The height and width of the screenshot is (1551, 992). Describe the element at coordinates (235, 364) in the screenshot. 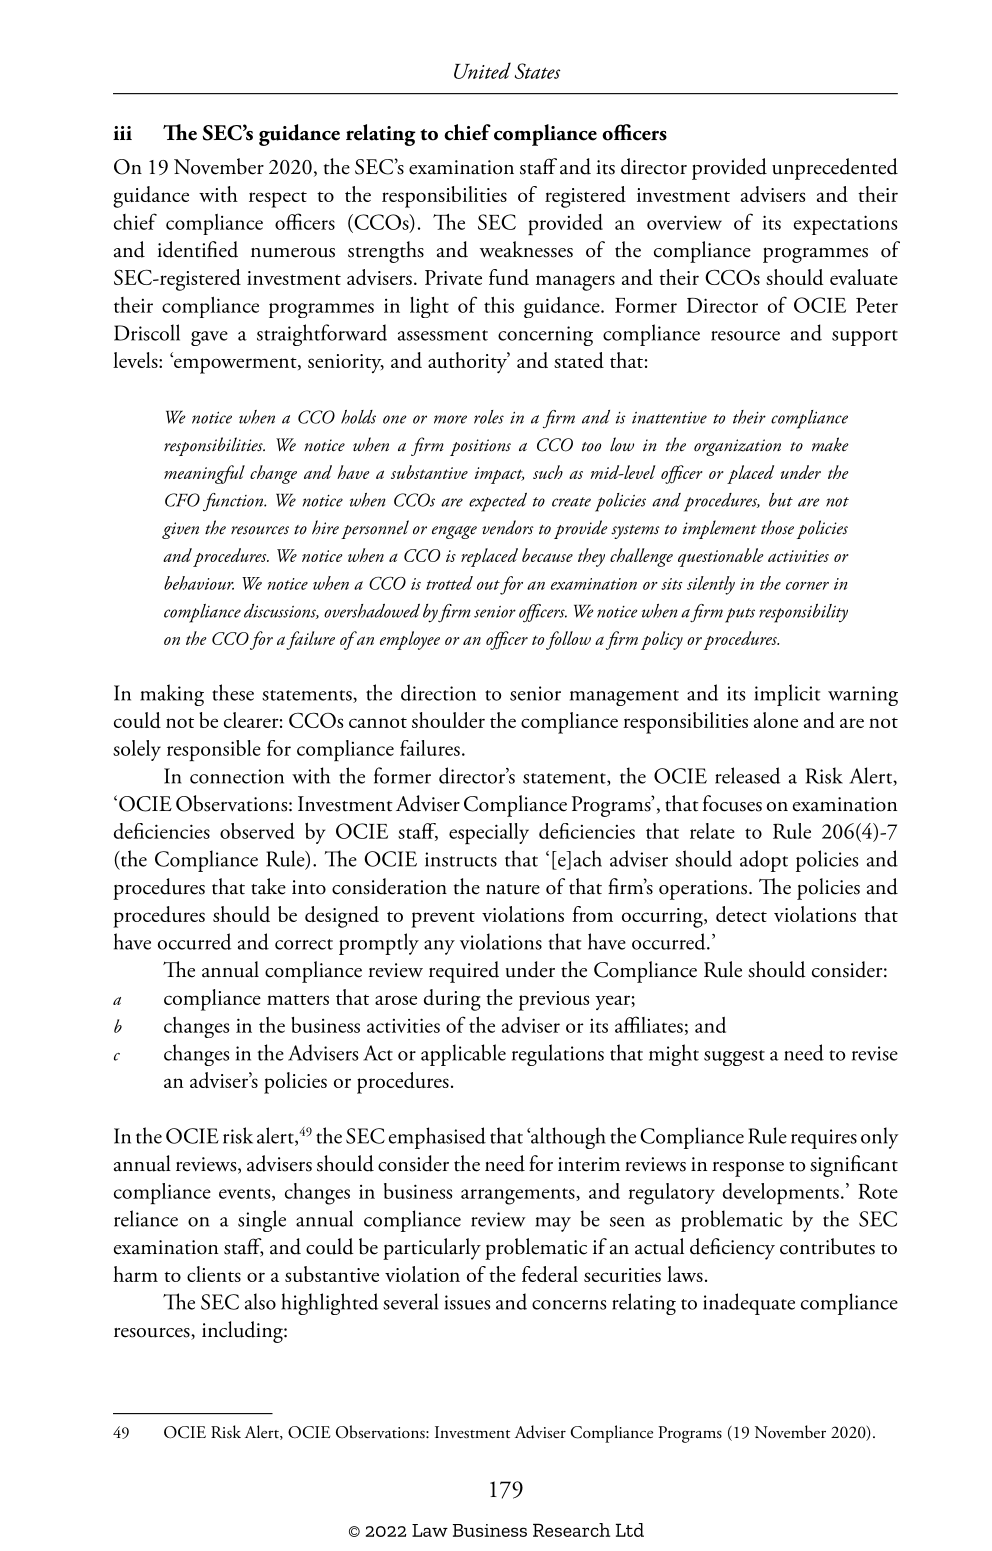

I see `empowerment` at that location.
